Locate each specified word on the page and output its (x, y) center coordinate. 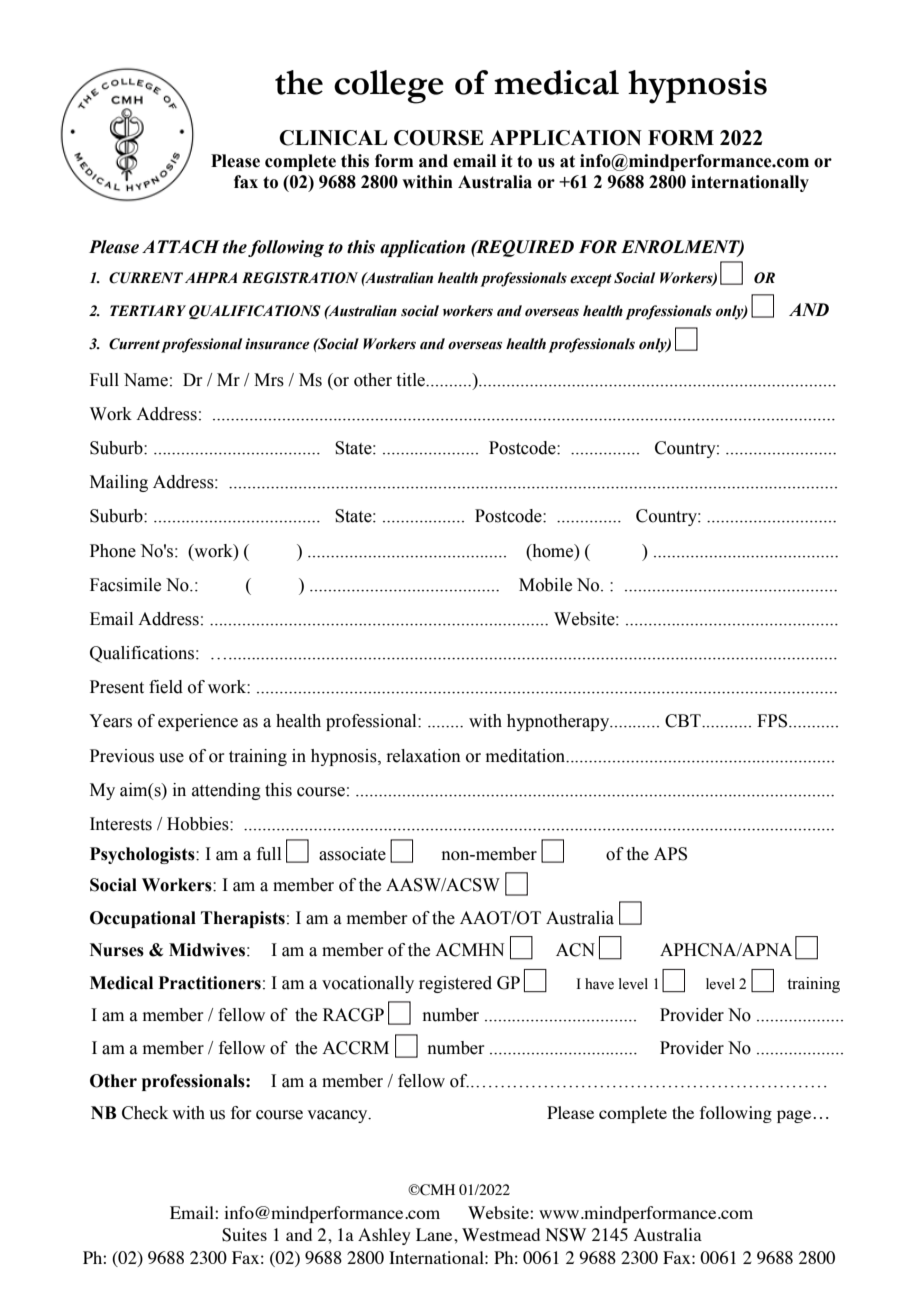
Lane (435, 1234)
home (553, 551)
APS (670, 854)
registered (455, 984)
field (166, 687)
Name (146, 380)
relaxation (423, 756)
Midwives (207, 950)
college (389, 87)
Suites (244, 1235)
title (412, 380)
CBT (684, 721)
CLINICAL (333, 138)
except (591, 280)
